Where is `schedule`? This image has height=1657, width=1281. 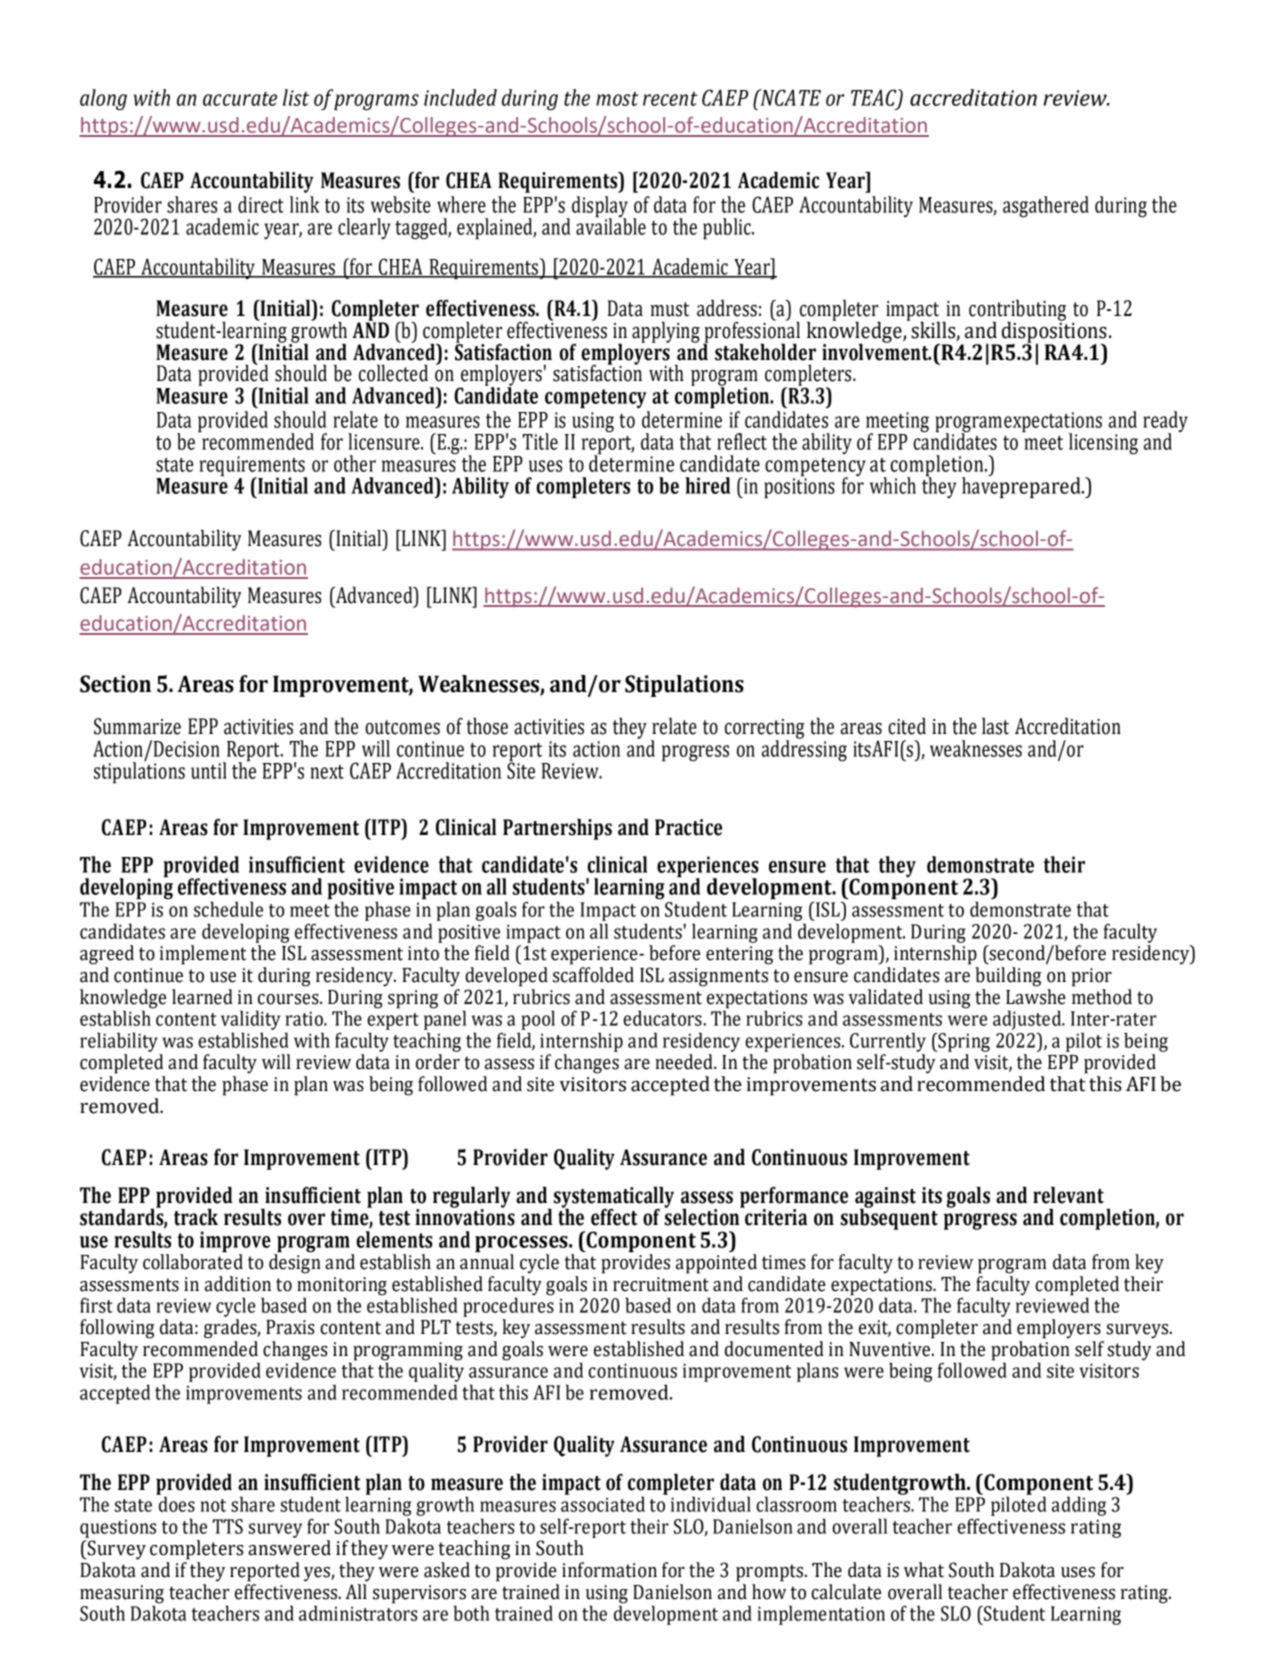
schedule is located at coordinates (228, 909).
